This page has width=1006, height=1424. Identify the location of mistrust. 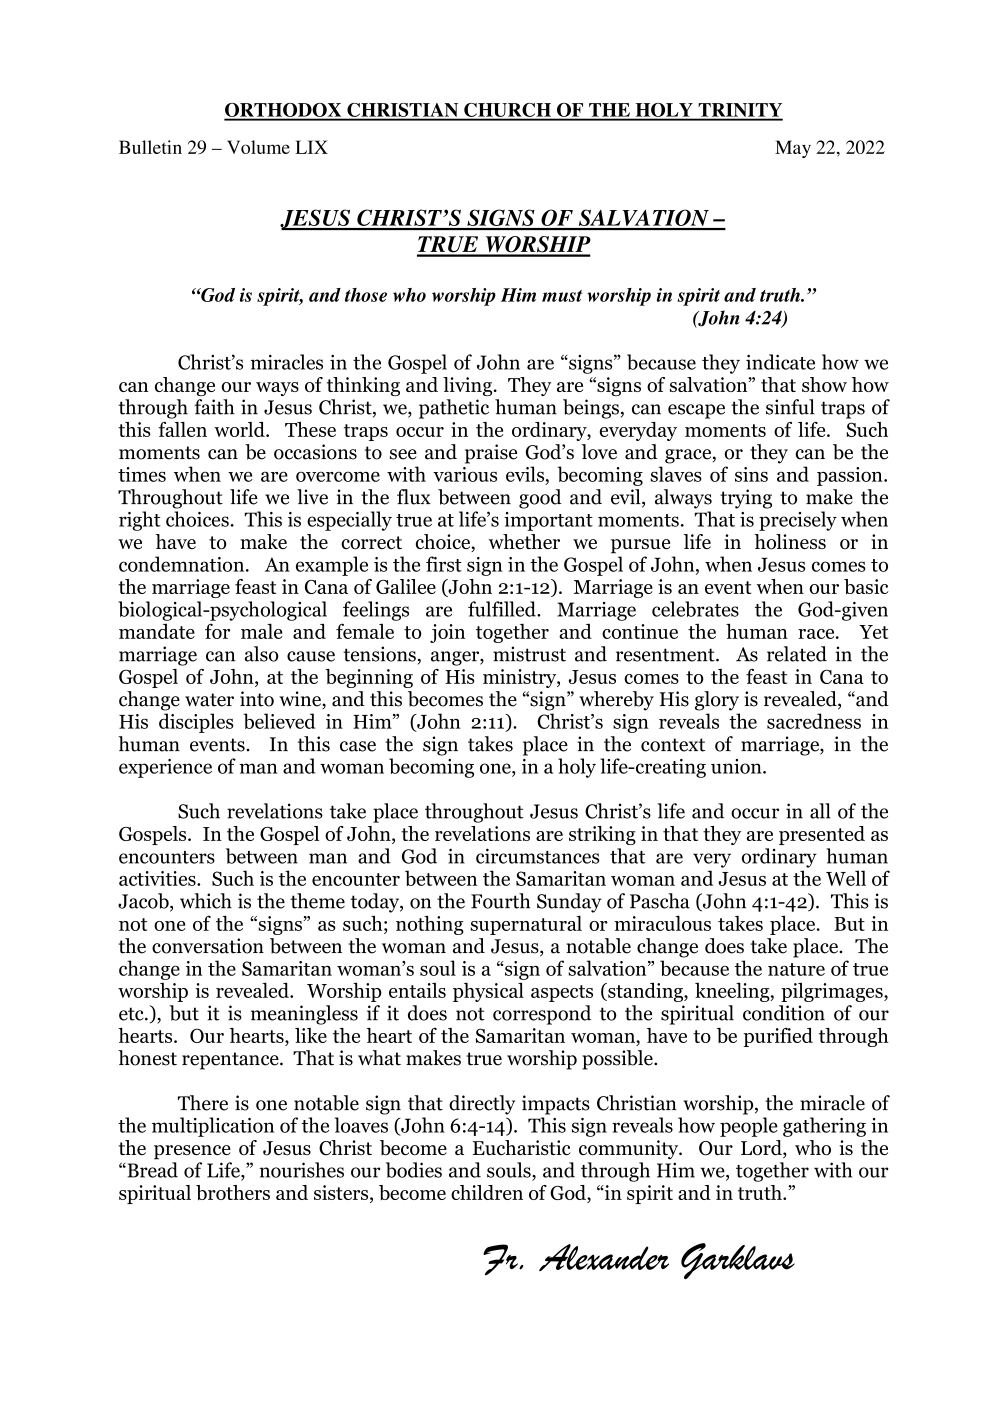
(529, 654).
